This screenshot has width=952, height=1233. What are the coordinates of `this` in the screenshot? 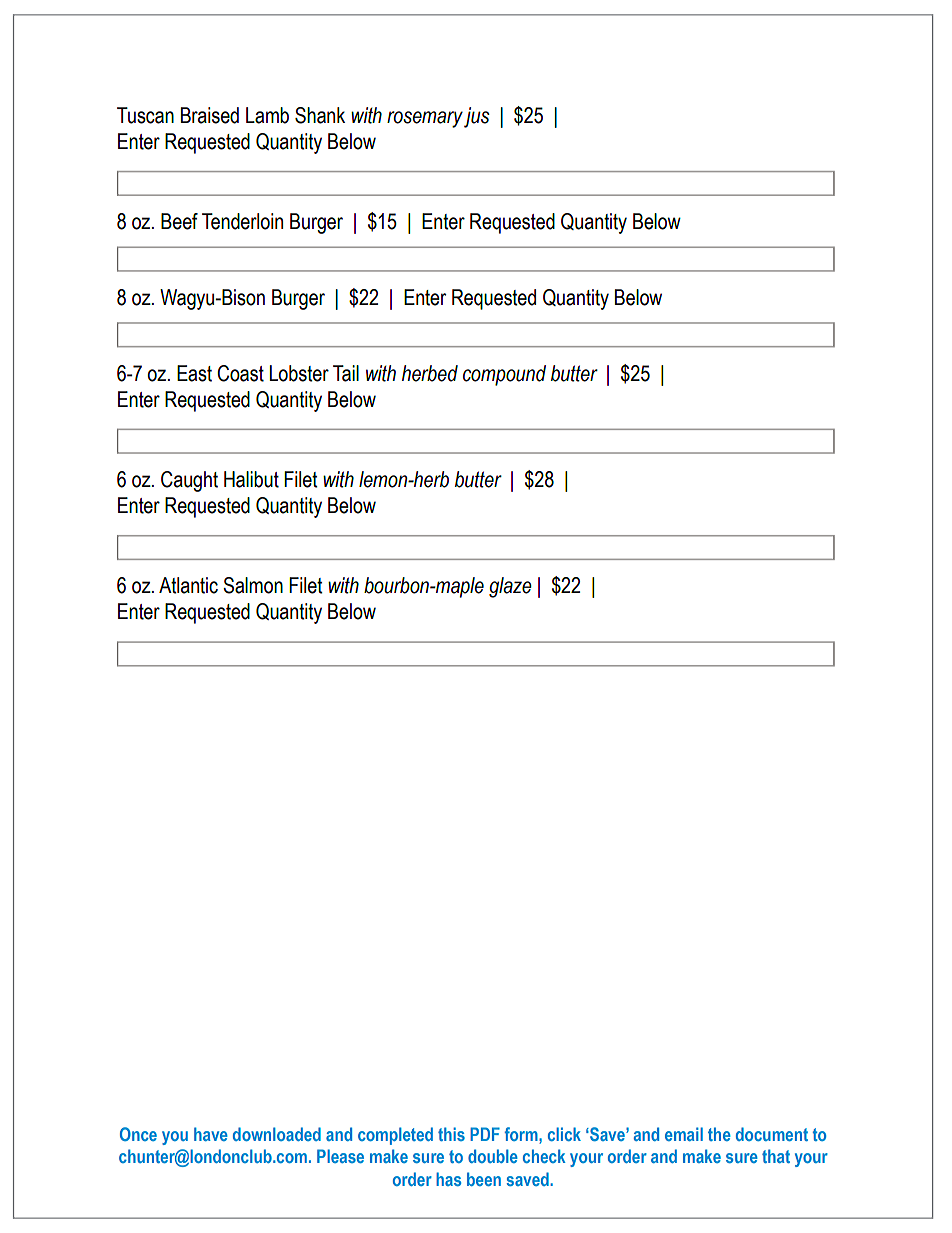 It's located at (451, 1134).
